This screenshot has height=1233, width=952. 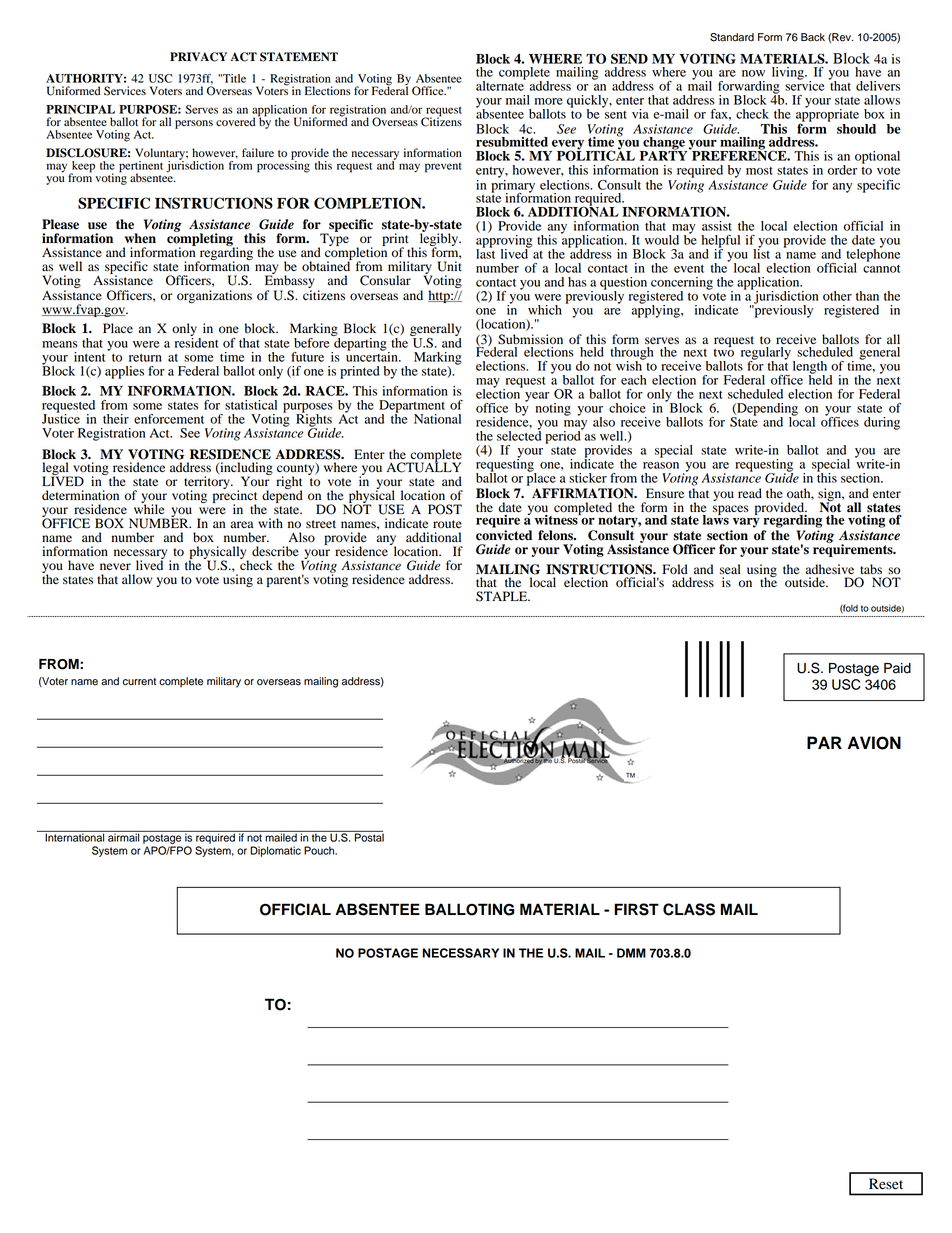 What do you see at coordinates (501, 84) in the screenshot?
I see `alternate` at bounding box center [501, 84].
